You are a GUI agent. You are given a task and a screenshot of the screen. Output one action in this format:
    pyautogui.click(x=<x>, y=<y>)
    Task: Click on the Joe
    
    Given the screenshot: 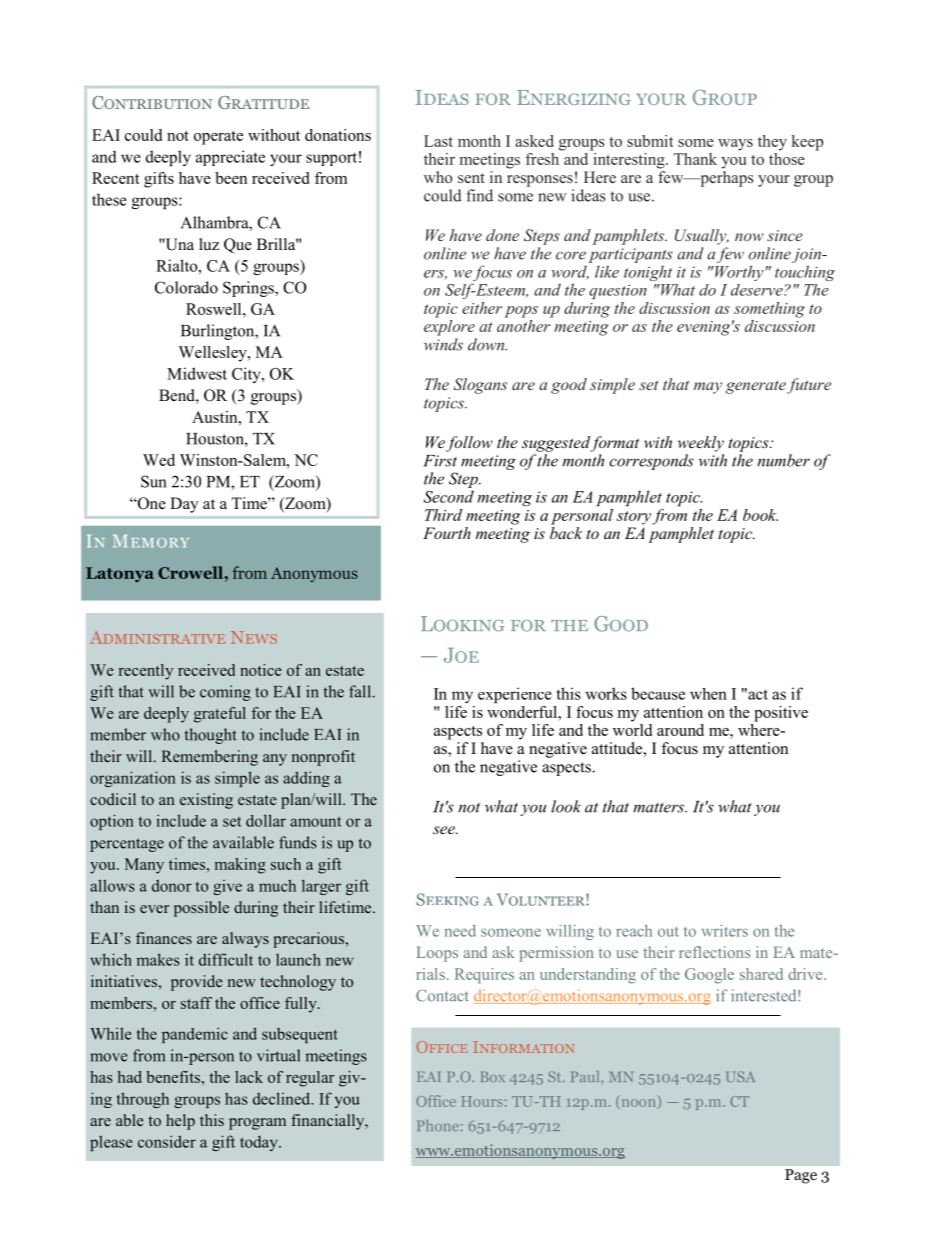 What is the action you would take?
    pyautogui.click(x=461, y=655)
